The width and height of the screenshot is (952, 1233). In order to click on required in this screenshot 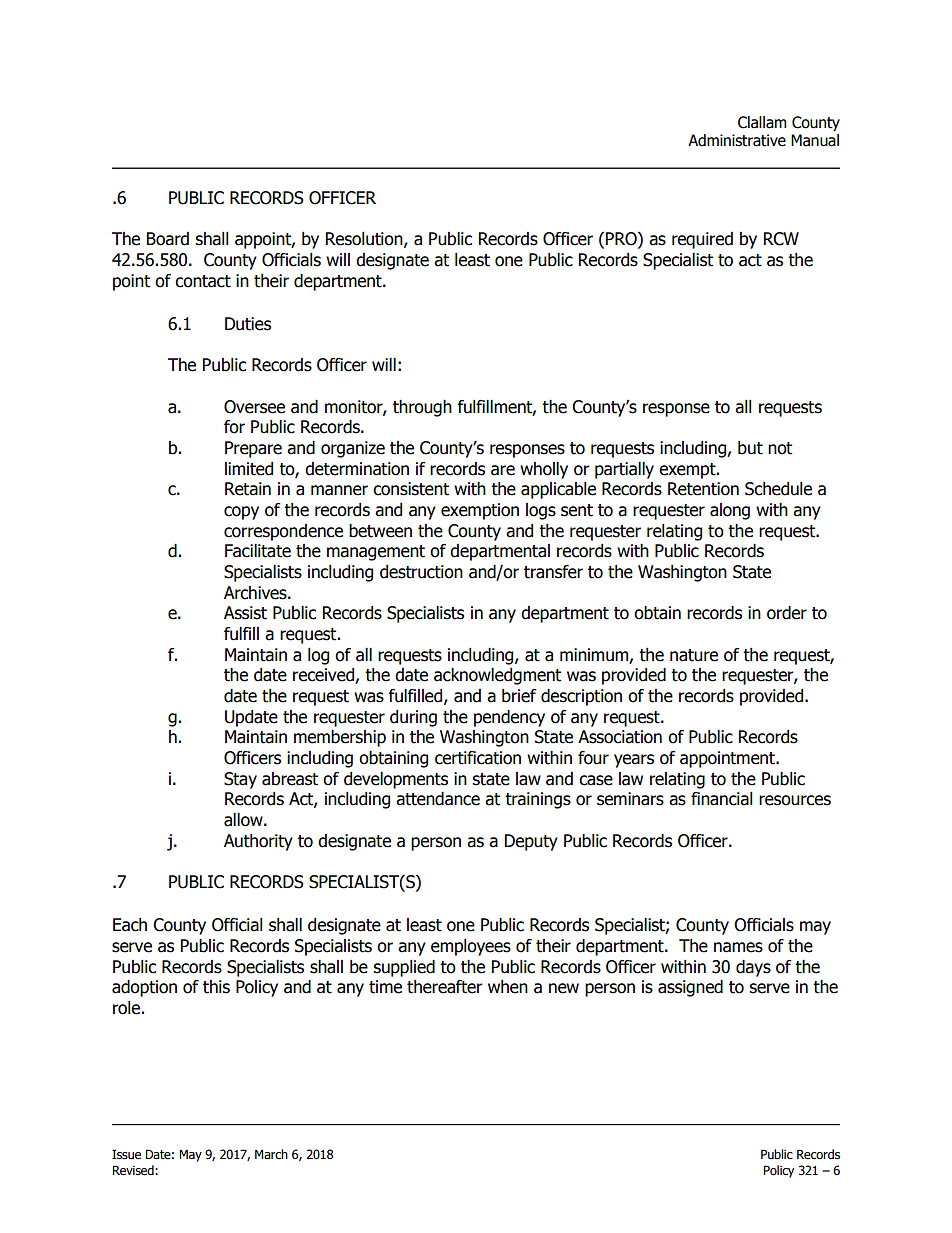, I will do `click(702, 240)`.
